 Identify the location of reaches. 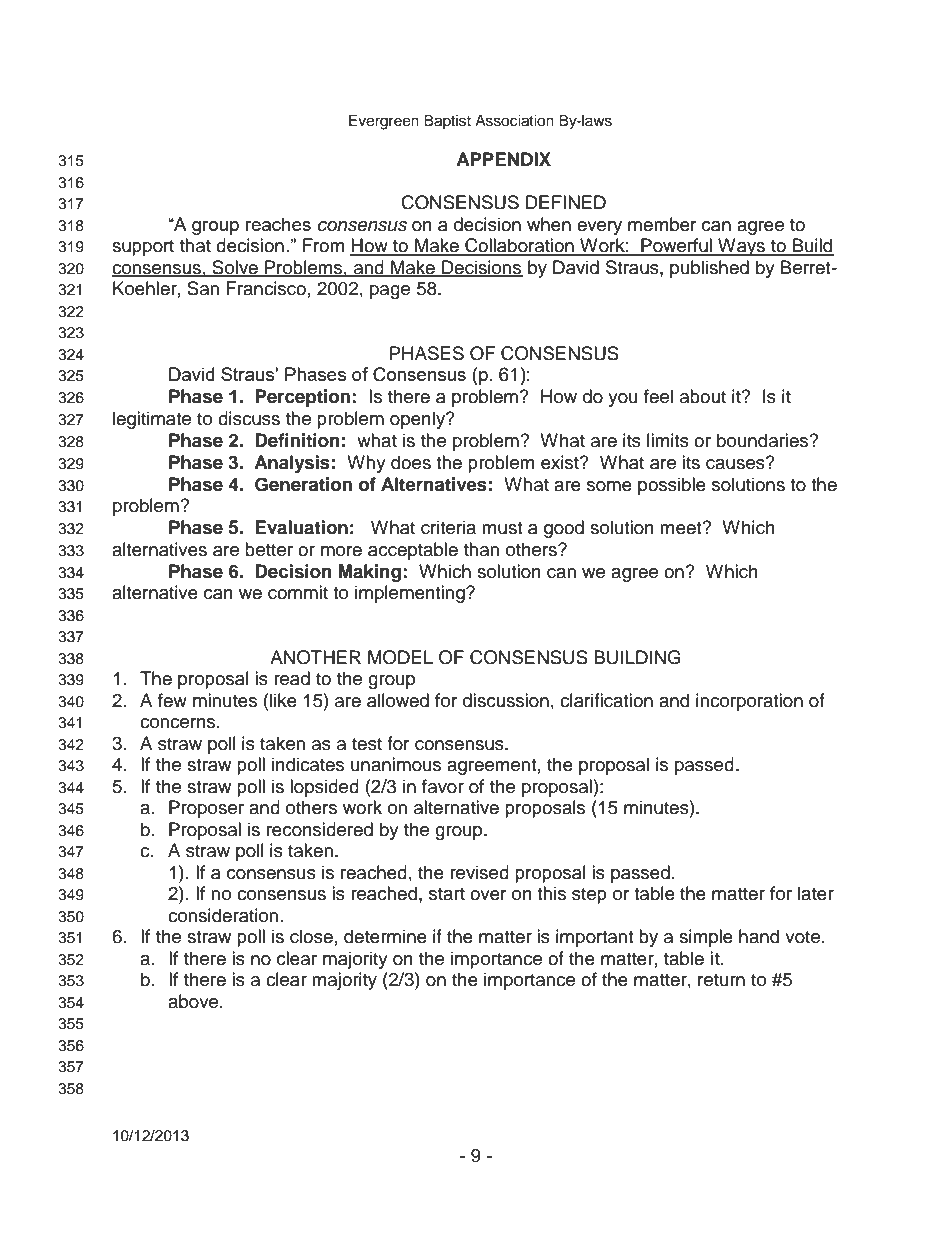
(278, 224).
